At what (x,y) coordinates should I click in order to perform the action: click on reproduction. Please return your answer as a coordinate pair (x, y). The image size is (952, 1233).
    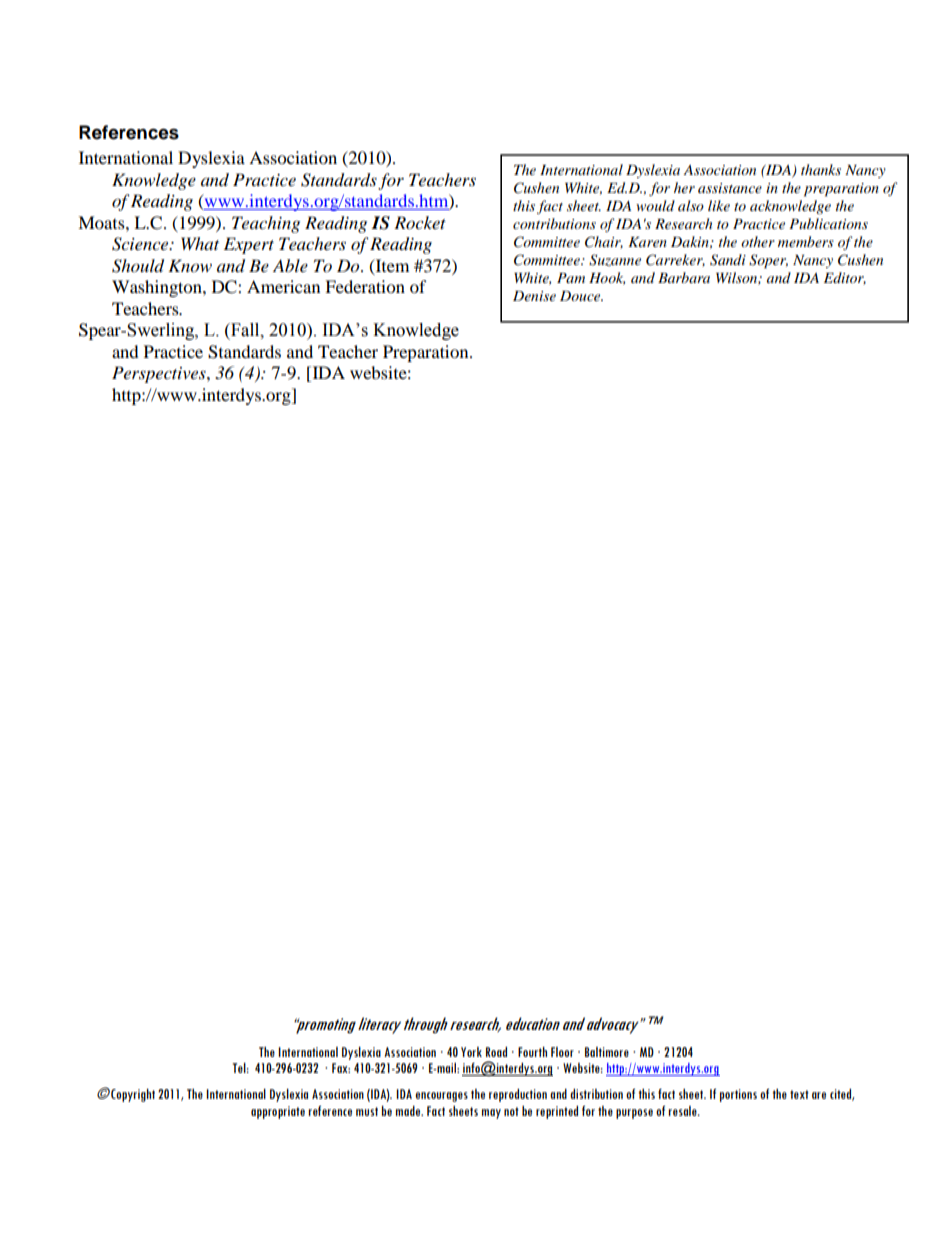
    Looking at the image, I should click on (518, 1095).
